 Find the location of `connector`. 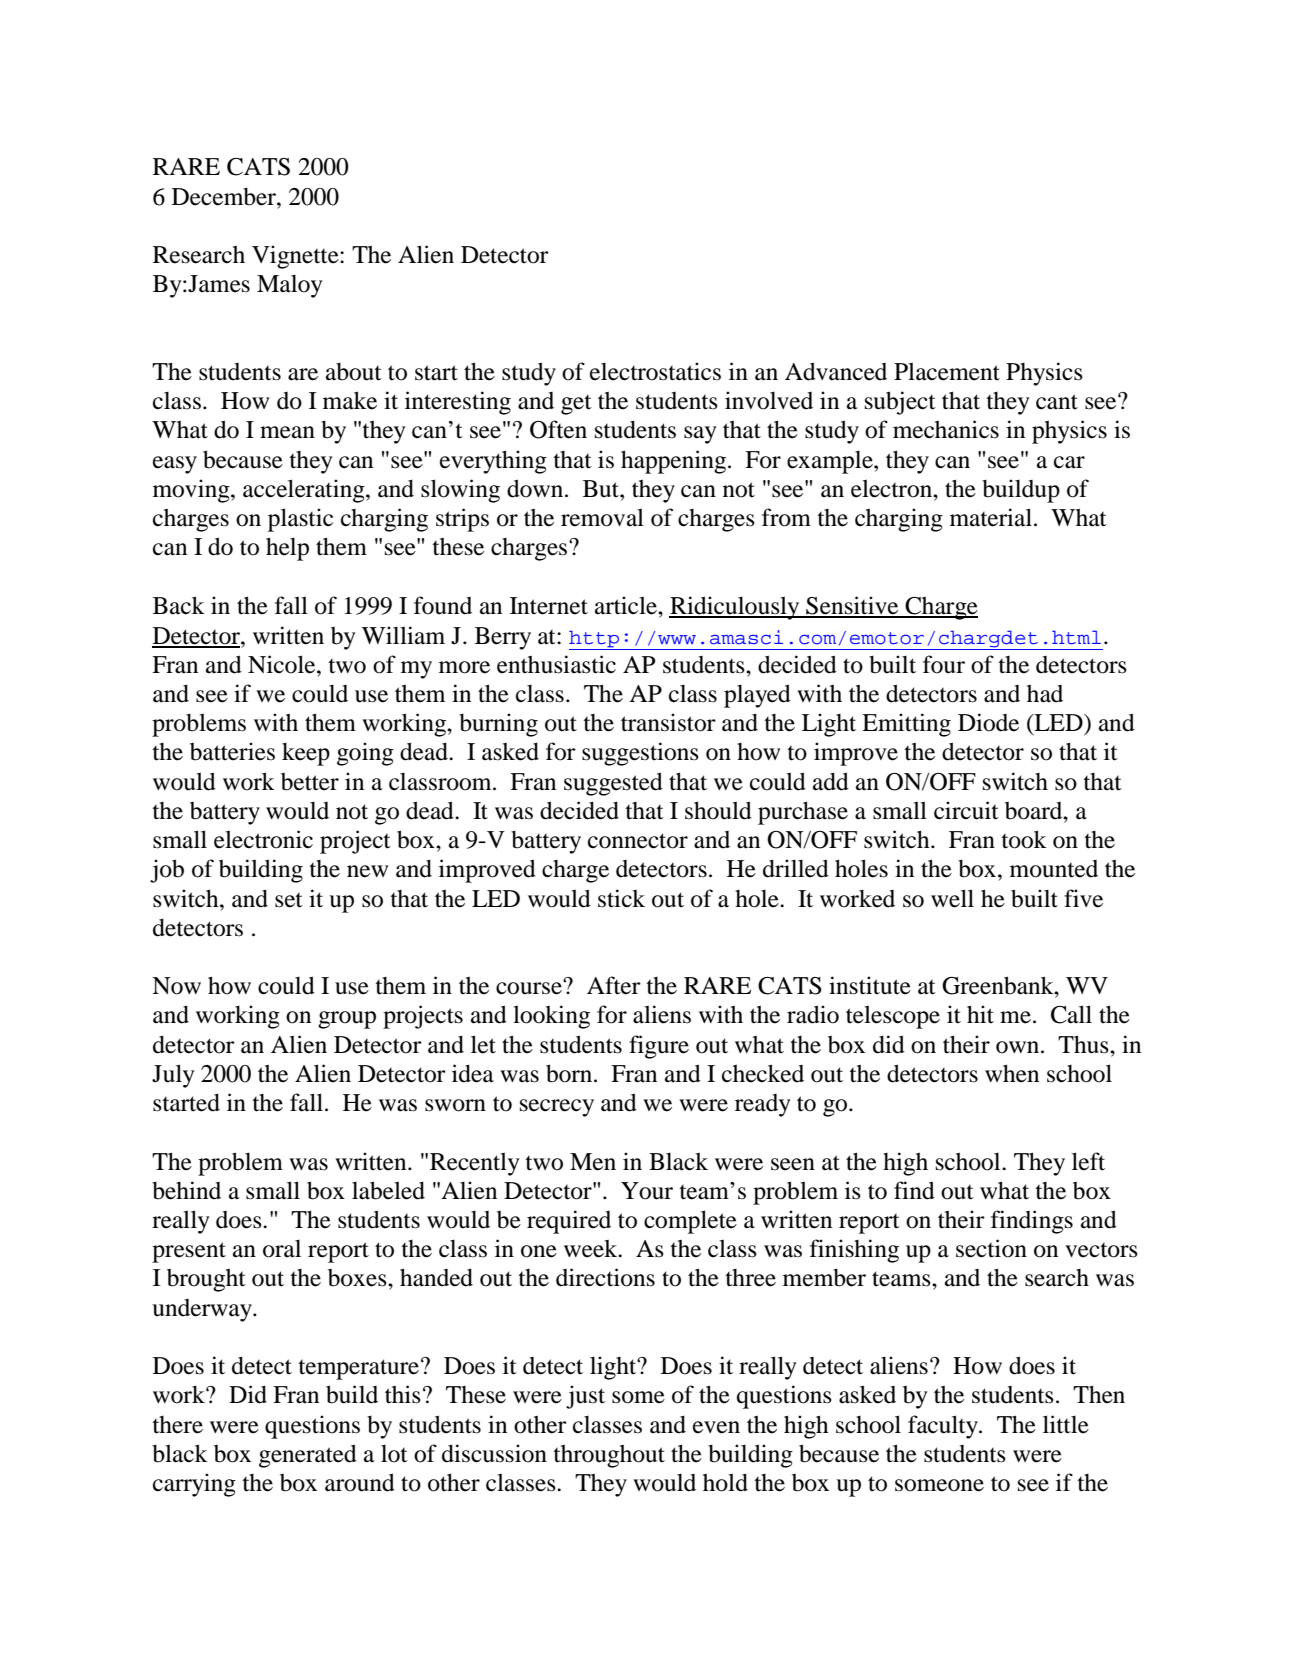

connector is located at coordinates (638, 841).
